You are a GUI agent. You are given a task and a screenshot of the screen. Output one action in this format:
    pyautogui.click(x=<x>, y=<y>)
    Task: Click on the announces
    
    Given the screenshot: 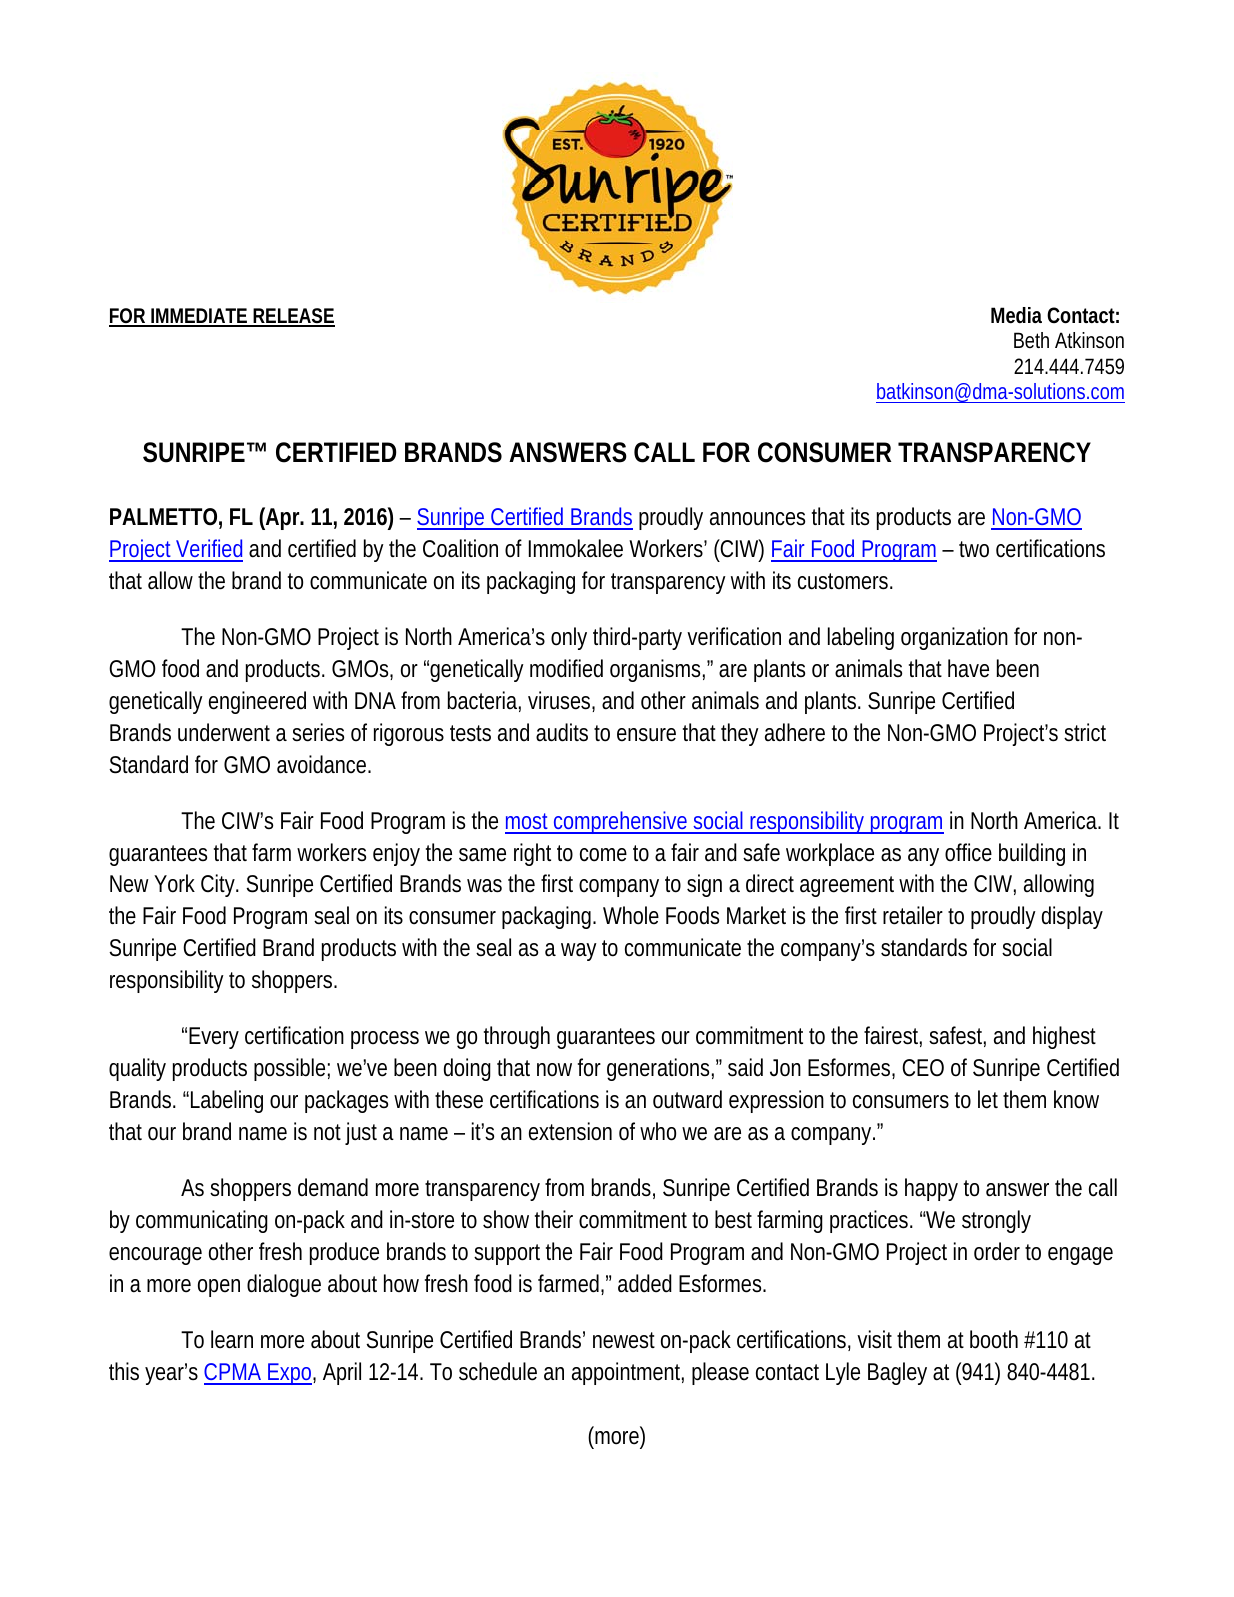 What is the action you would take?
    pyautogui.click(x=757, y=519)
